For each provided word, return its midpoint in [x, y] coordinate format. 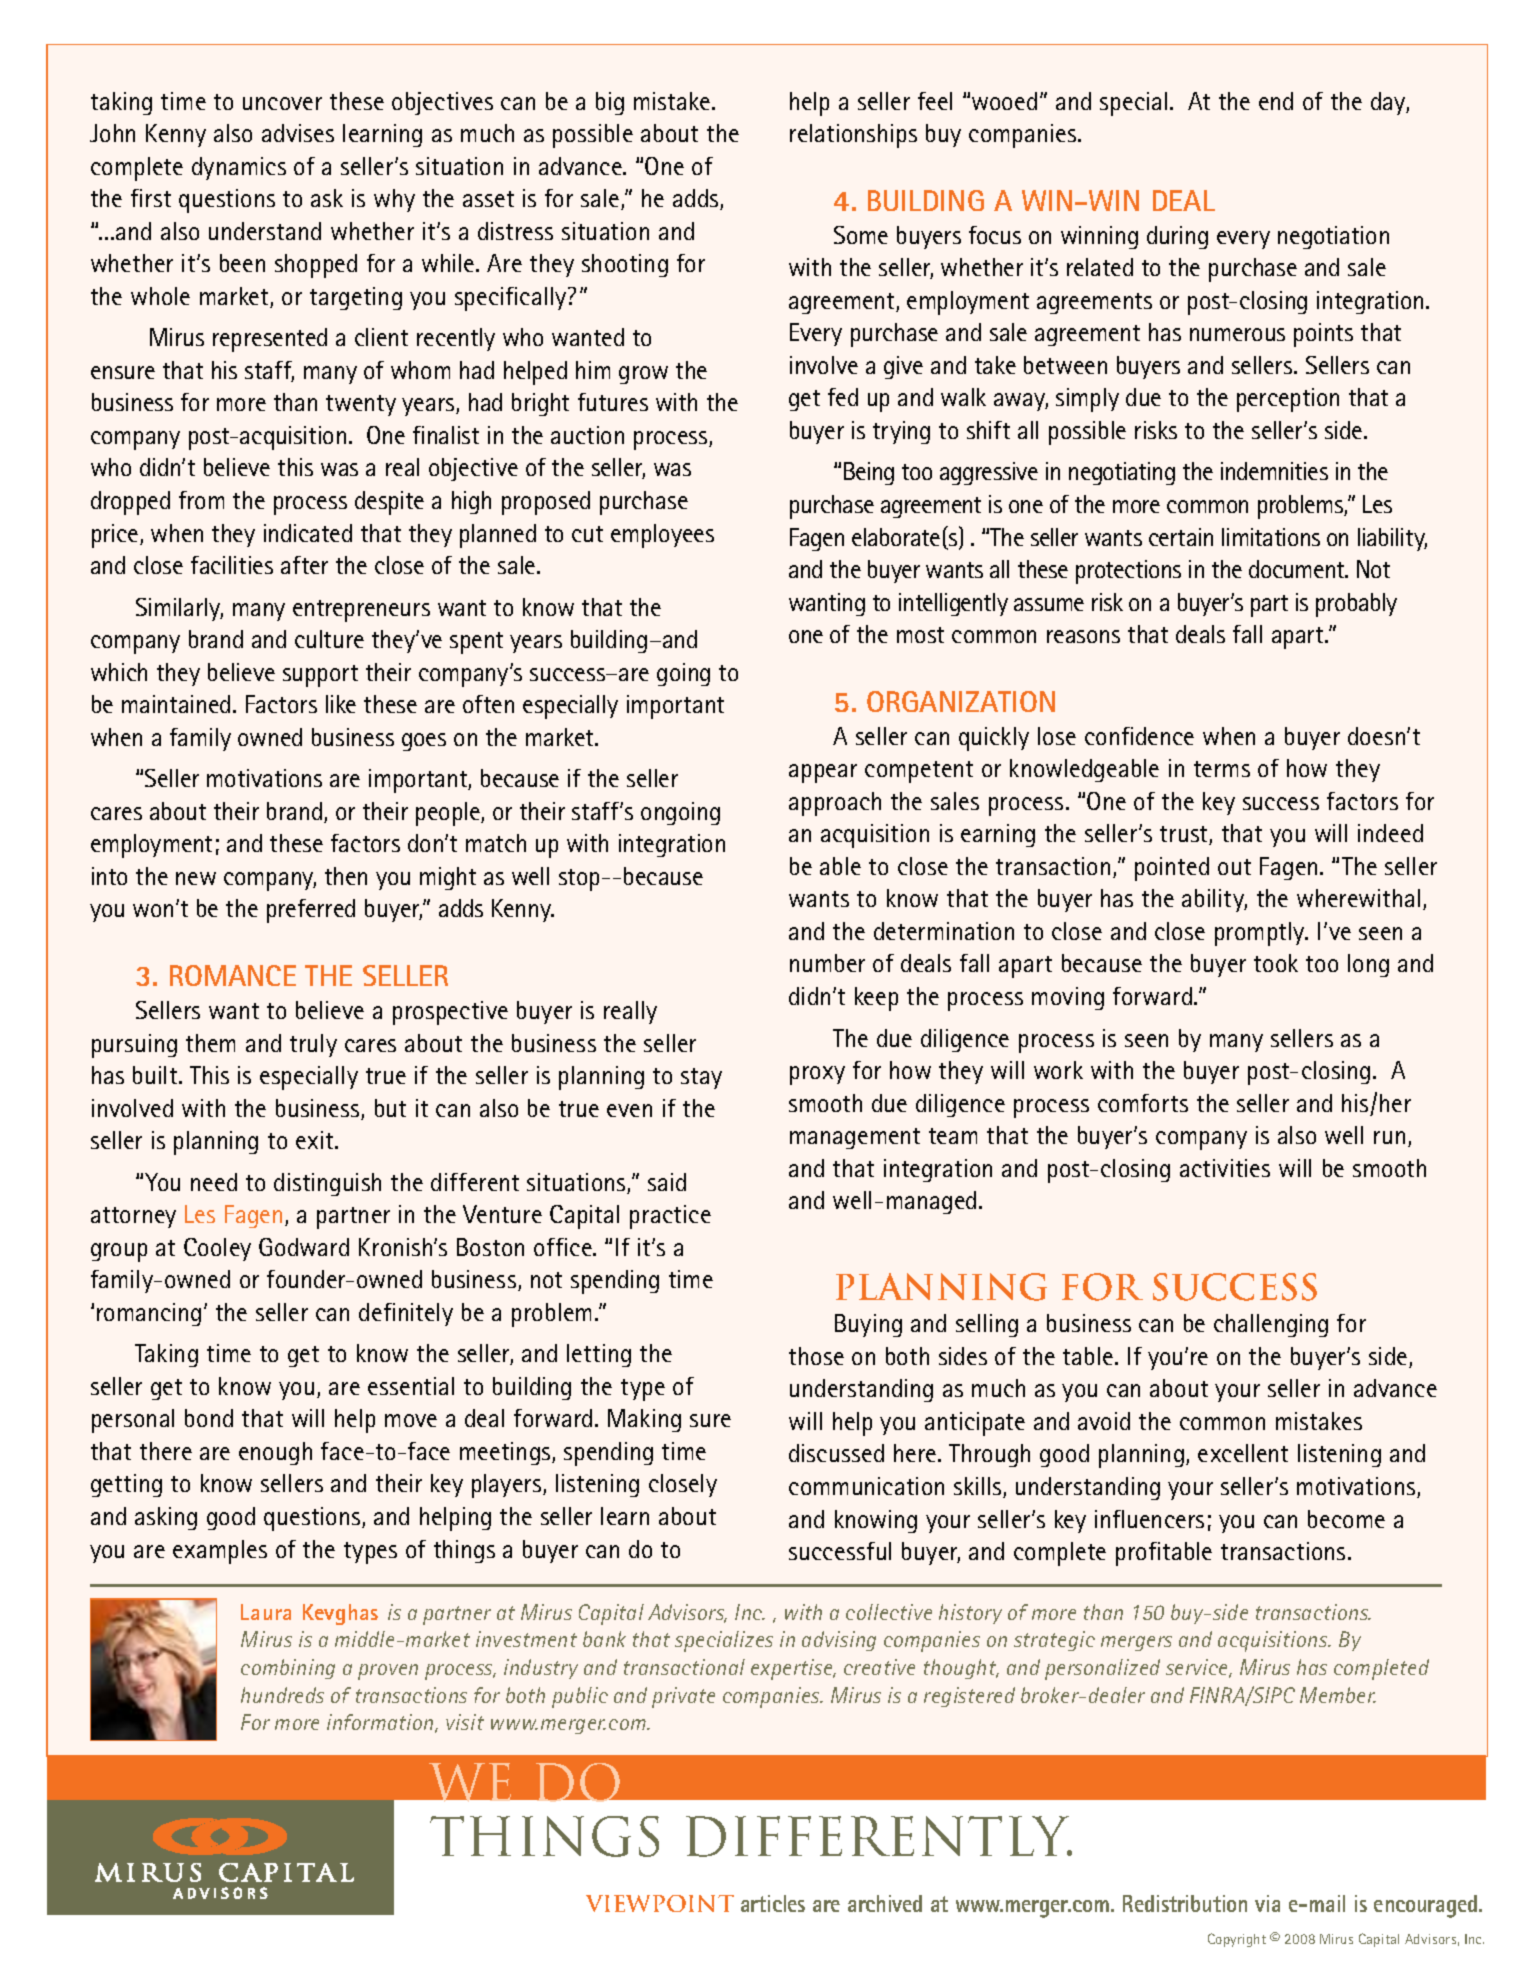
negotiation [1333, 237]
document [1298, 569]
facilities [232, 565]
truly [313, 1045]
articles [773, 1903]
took [1276, 963]
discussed [836, 1453]
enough [275, 1453]
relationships [853, 136]
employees [662, 536]
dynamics [239, 168]
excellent [1243, 1453]
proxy [817, 1075]
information [381, 1723]
